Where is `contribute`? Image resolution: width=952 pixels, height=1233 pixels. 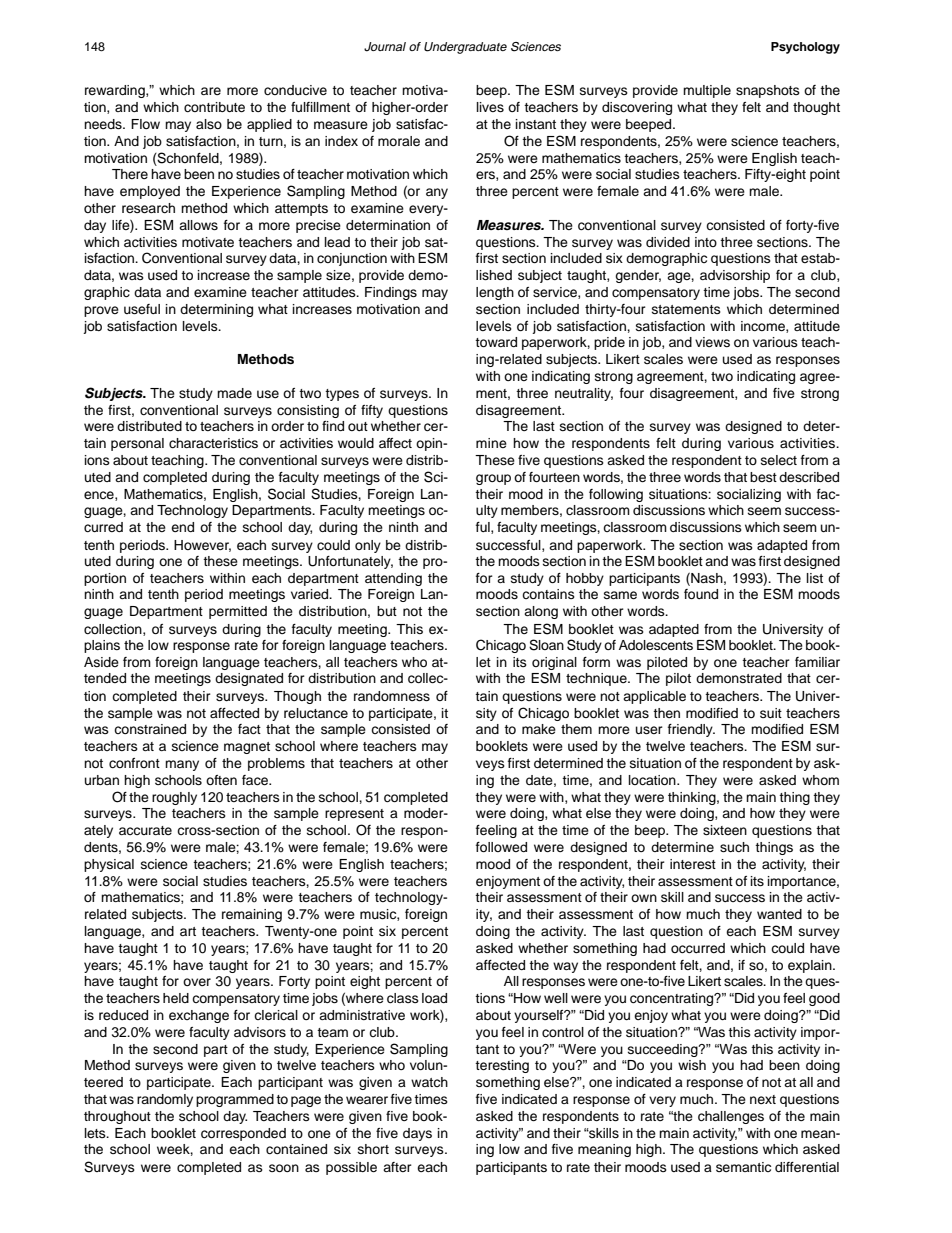
contribute is located at coordinates (214, 107).
